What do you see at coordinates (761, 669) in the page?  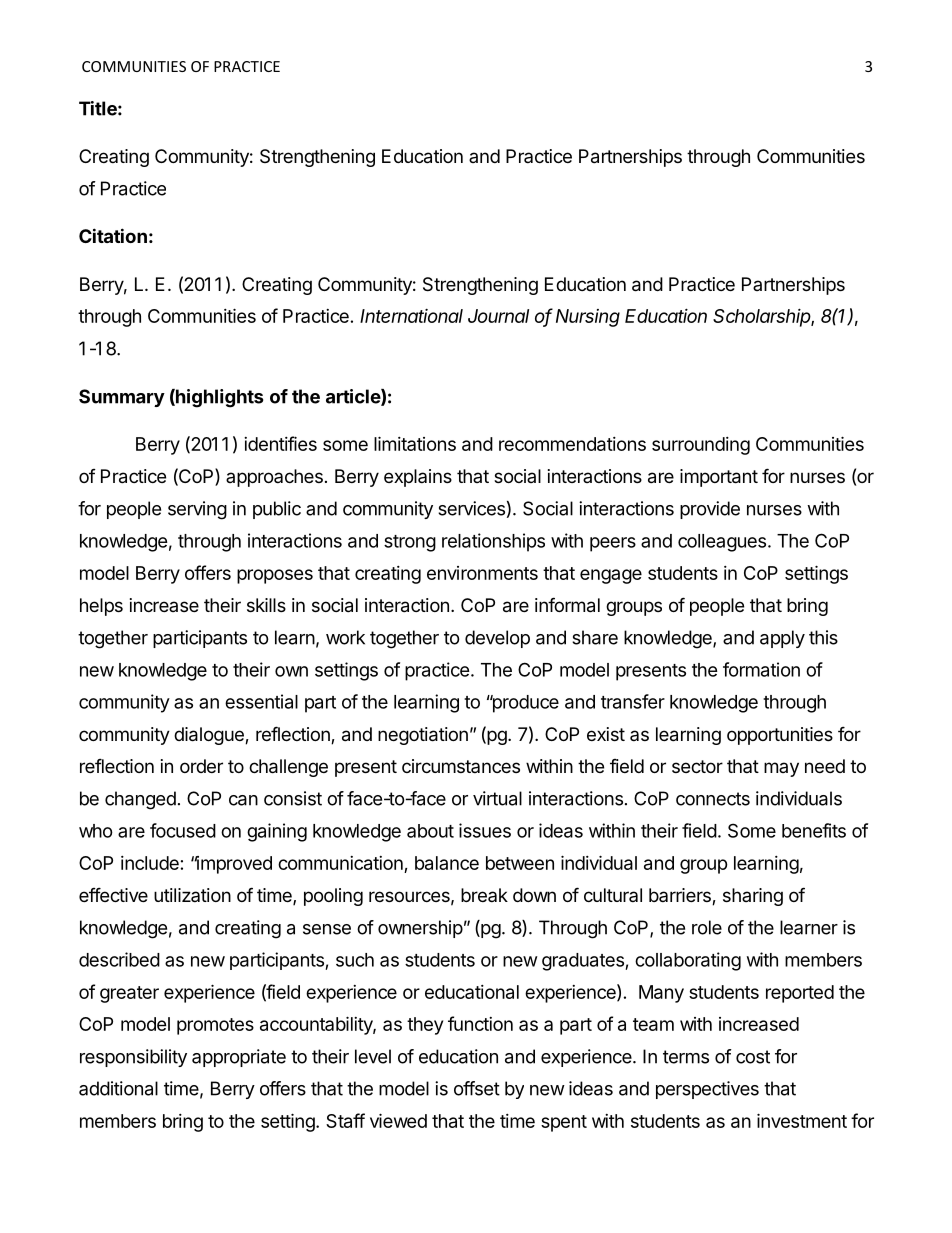 I see `formation` at bounding box center [761, 669].
